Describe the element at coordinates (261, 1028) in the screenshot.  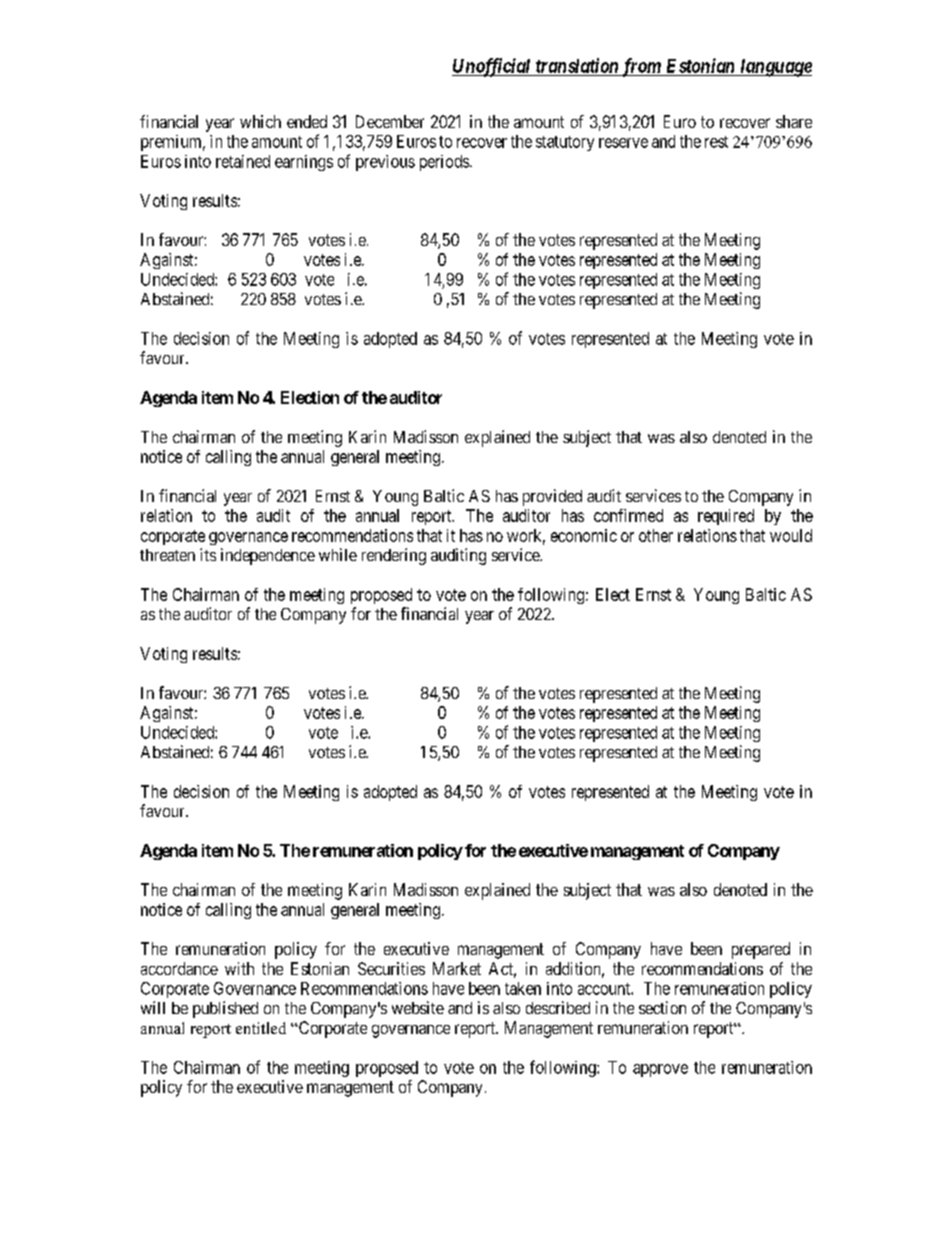
I see `entitled` at that location.
